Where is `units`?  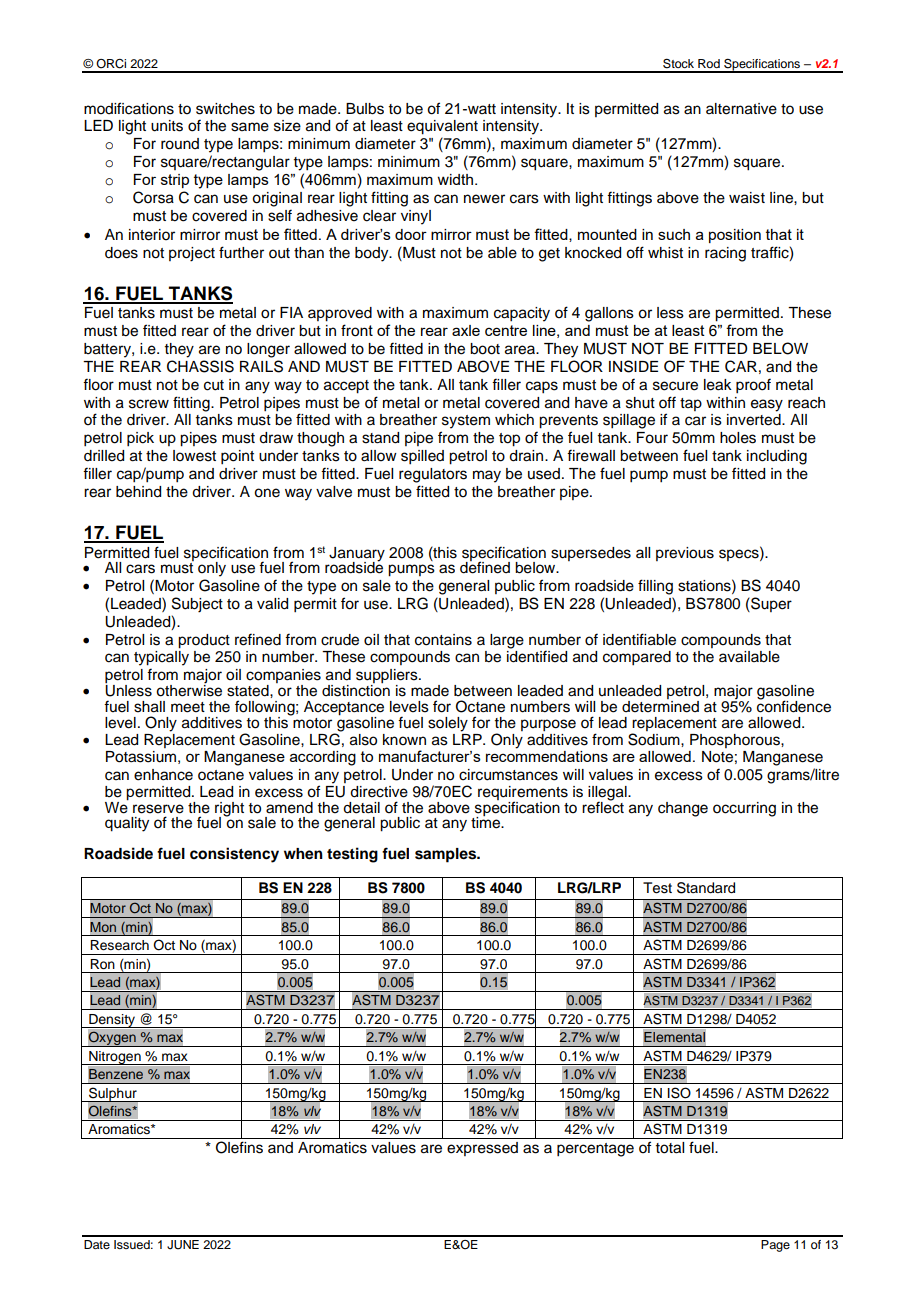
units is located at coordinates (167, 126).
